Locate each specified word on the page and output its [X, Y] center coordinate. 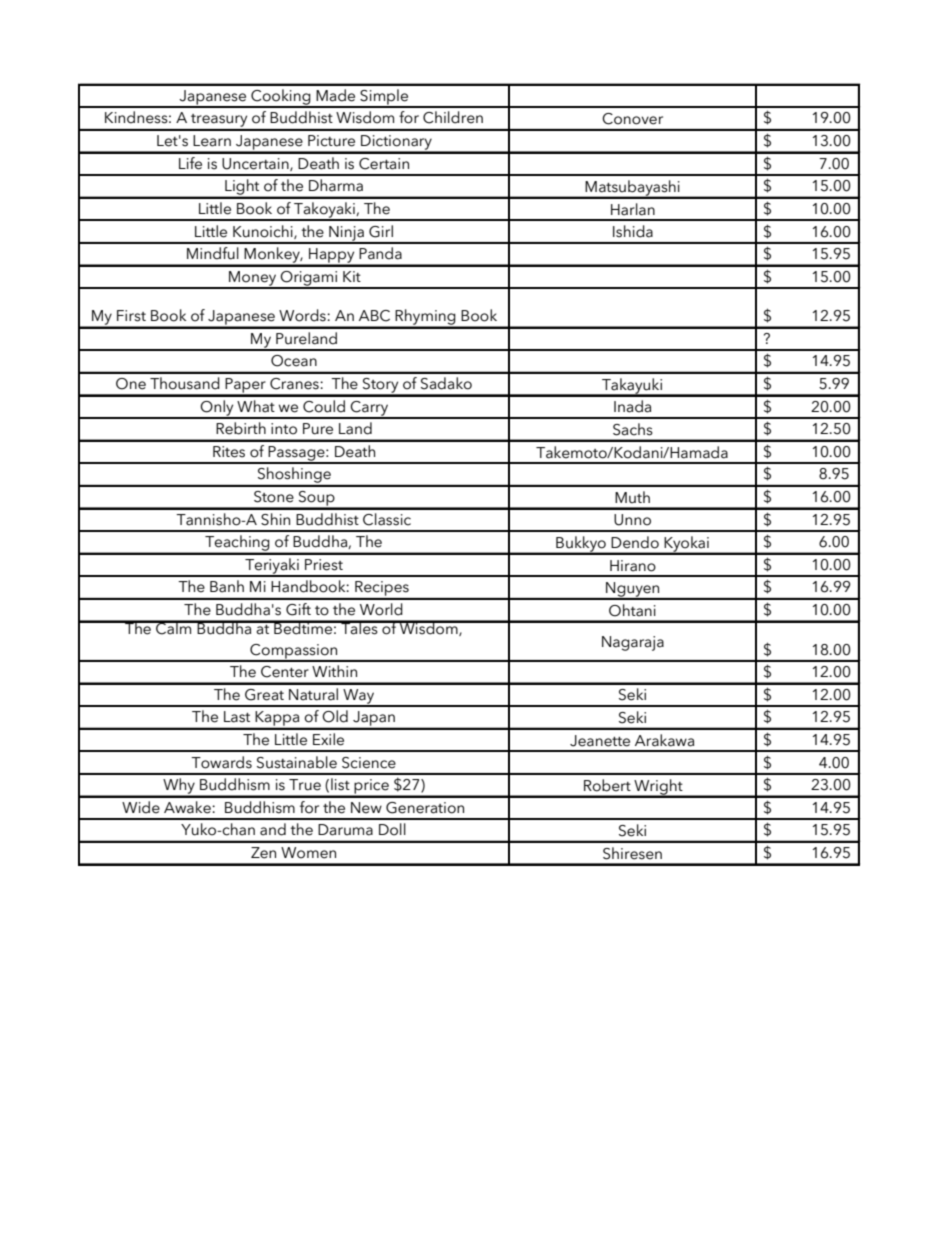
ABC [374, 316]
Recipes [382, 590]
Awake [188, 807]
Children [453, 117]
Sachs [633, 429]
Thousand [185, 383]
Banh [227, 586]
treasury [219, 122]
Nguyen [633, 590]
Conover [632, 119]
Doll [392, 829]
